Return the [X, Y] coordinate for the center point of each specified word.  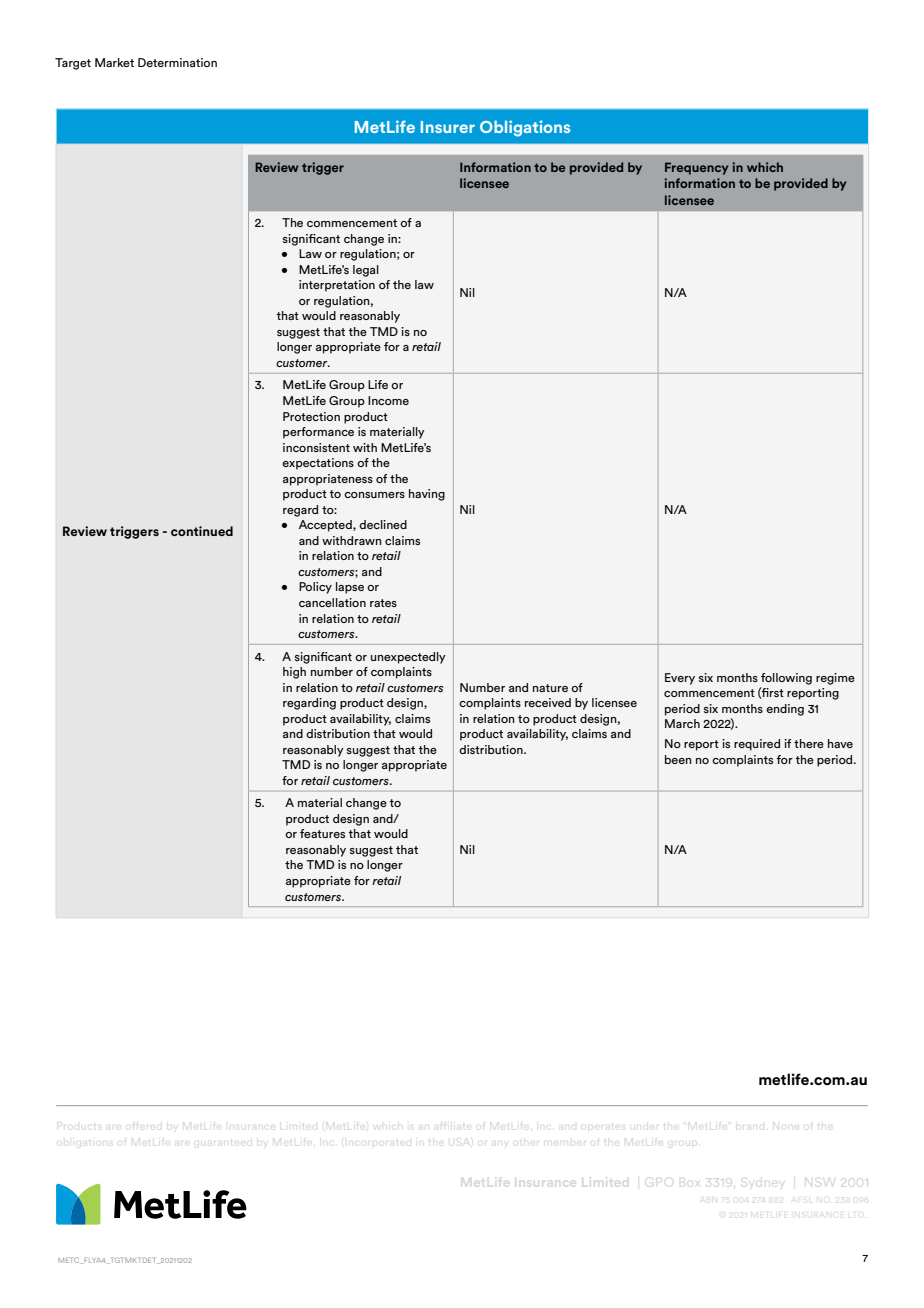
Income [388, 400]
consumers [374, 495]
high [294, 673]
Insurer [448, 127]
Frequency [696, 168]
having [427, 495]
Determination [177, 62]
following [786, 679]
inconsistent [316, 447]
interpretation [337, 286]
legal [366, 271]
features [322, 833]
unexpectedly [408, 658]
